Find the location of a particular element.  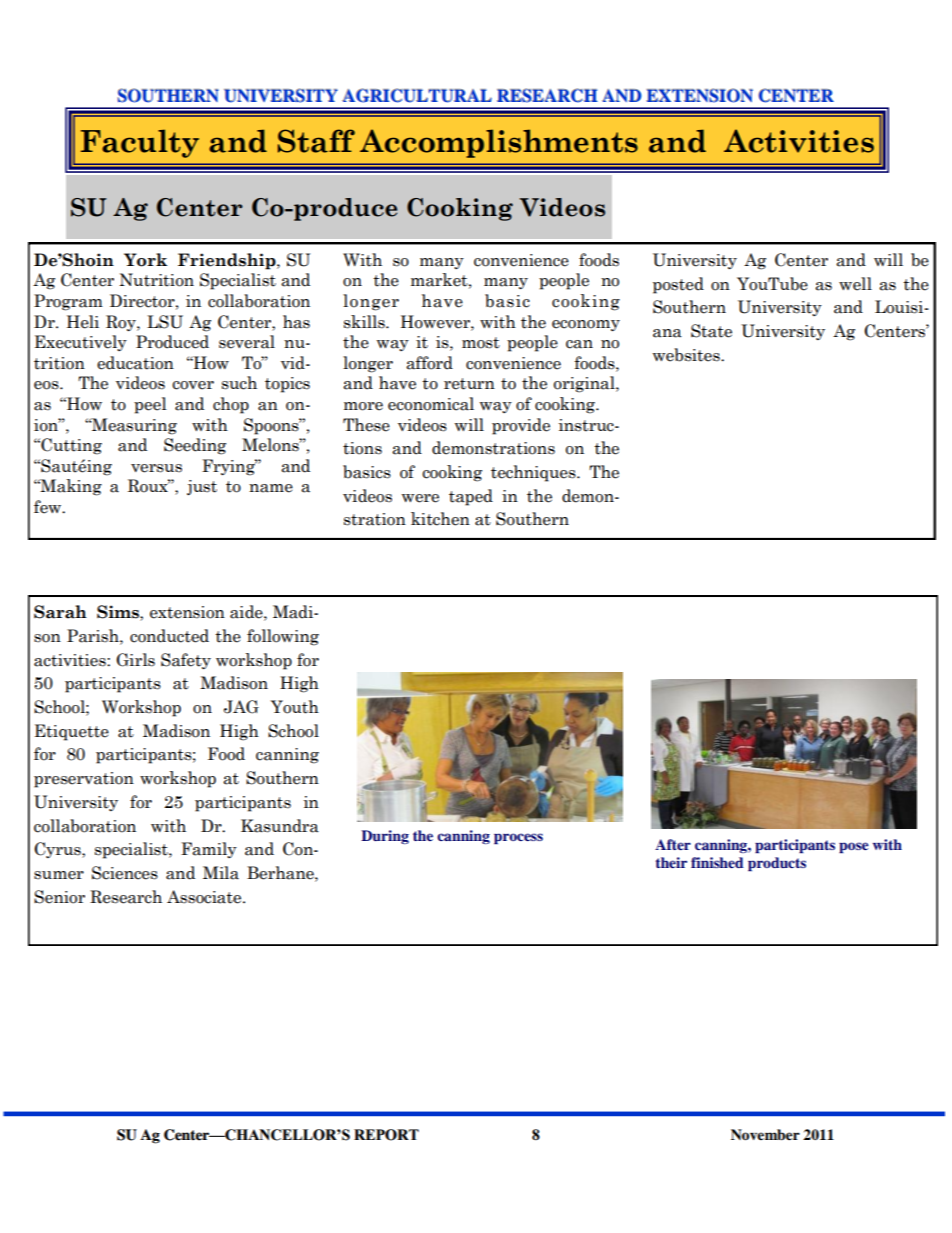

Accomplishments is located at coordinates (499, 143).
